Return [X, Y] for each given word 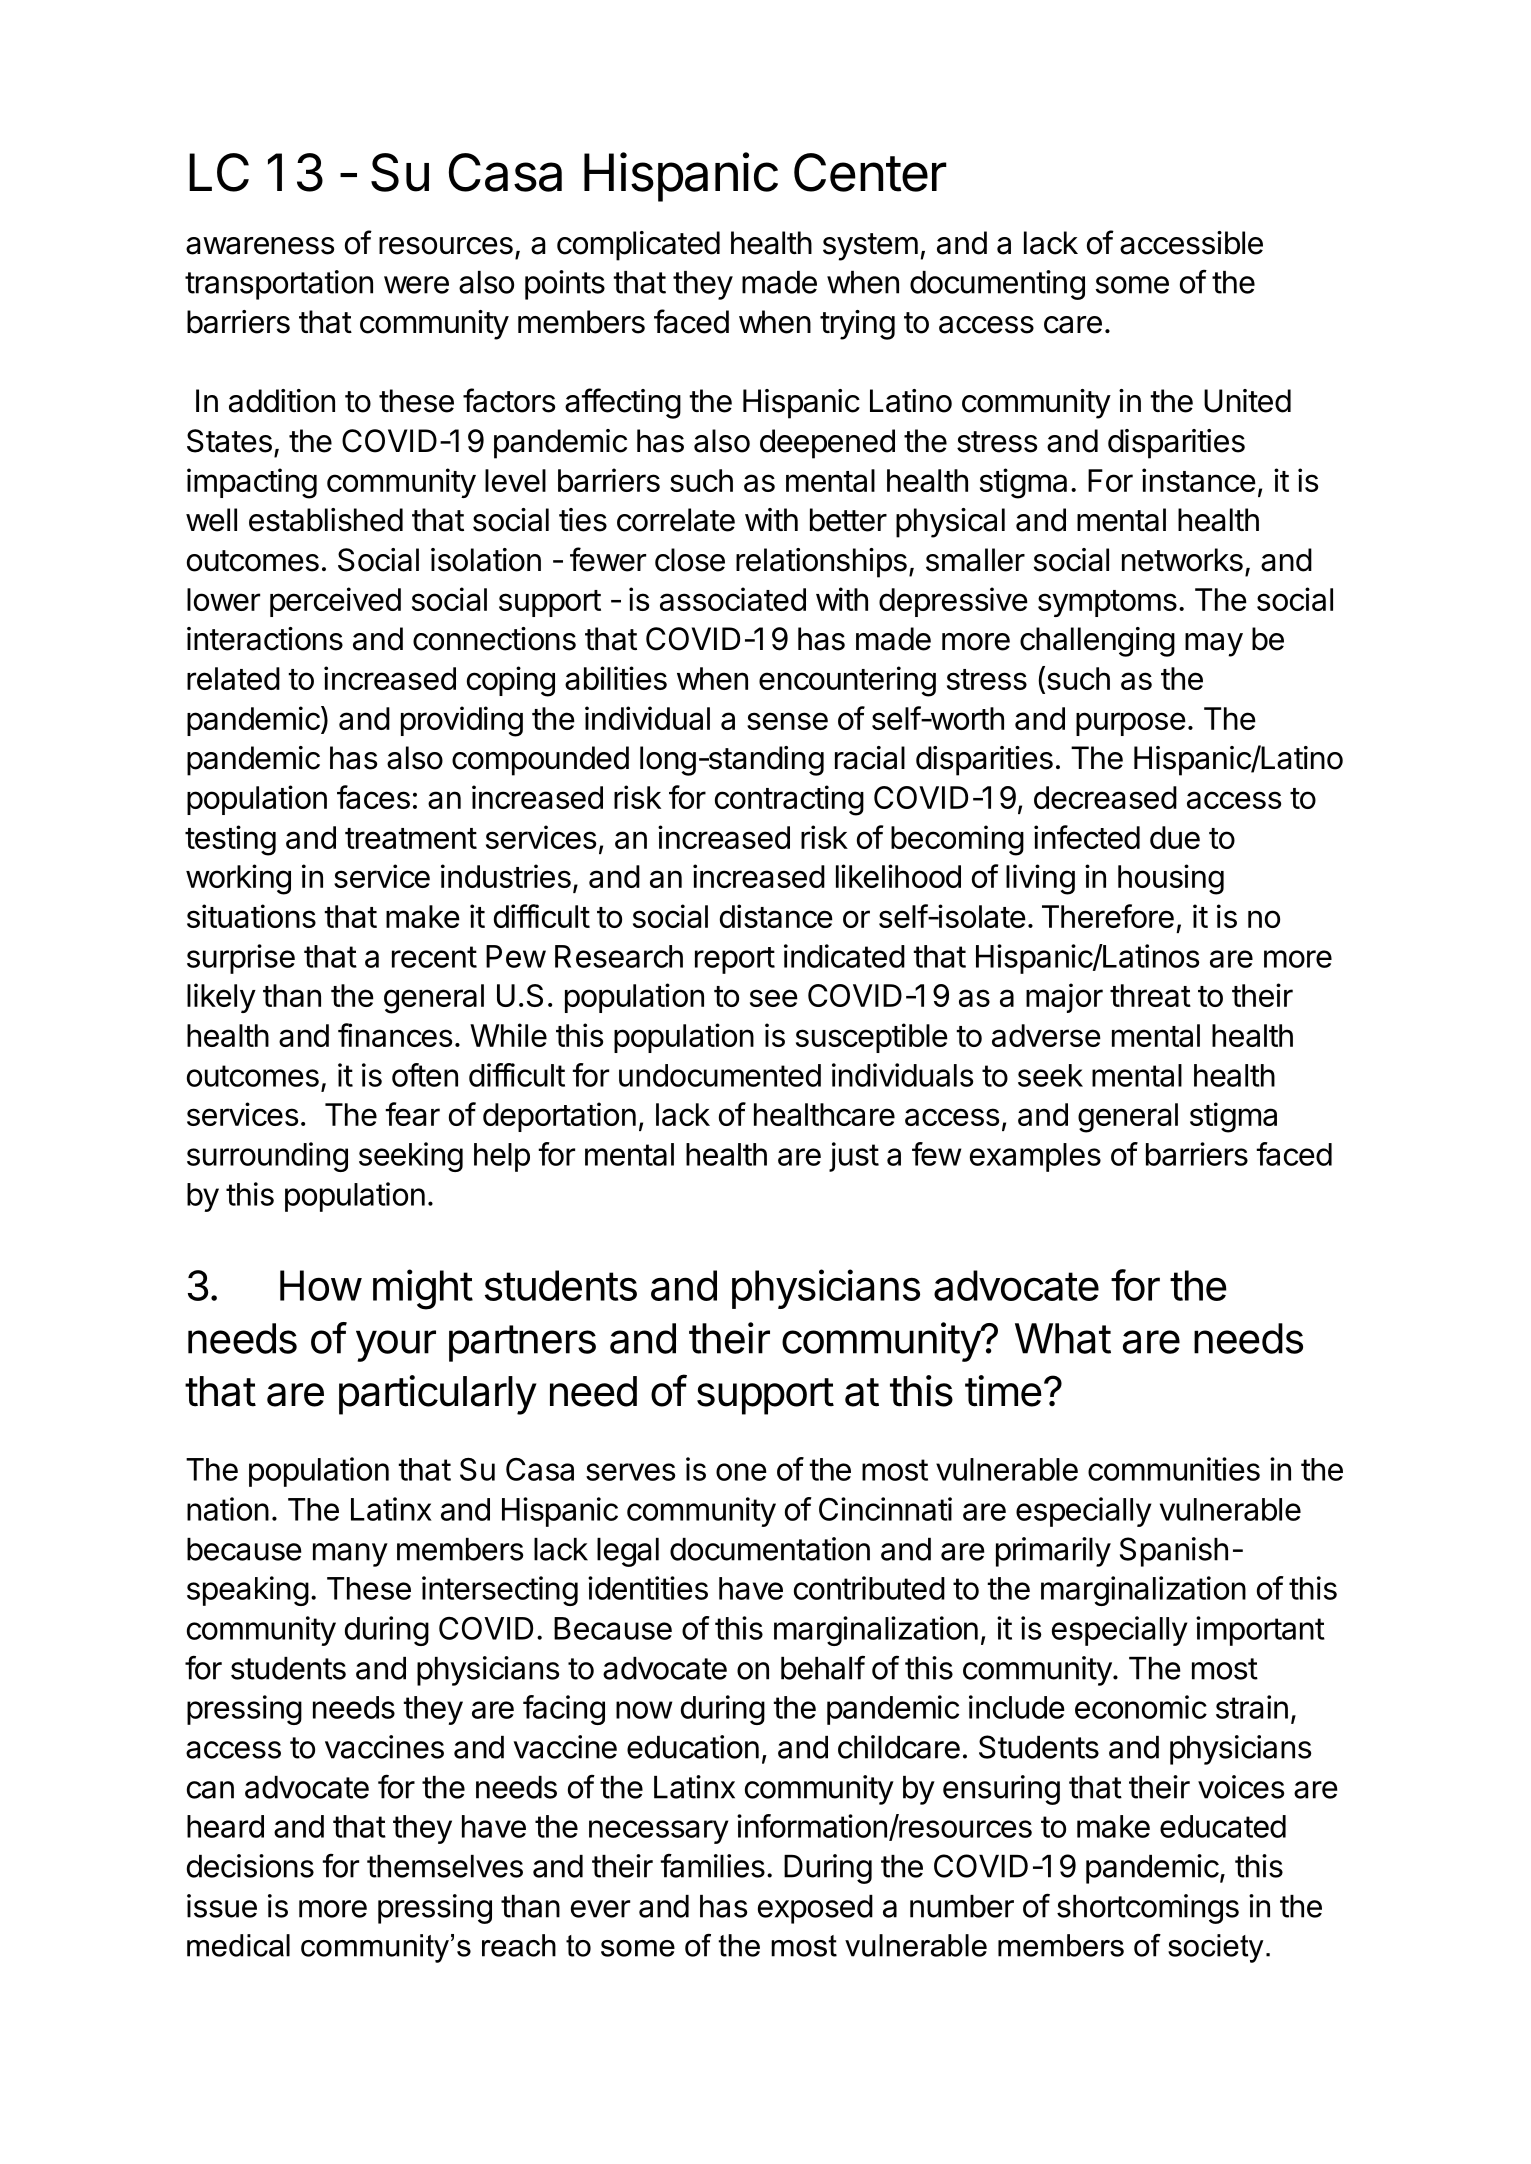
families [712, 1866]
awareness [260, 246]
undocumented [720, 1075]
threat [1150, 995]
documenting [997, 285]
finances [395, 1035]
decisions [250, 1866]
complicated [638, 246]
